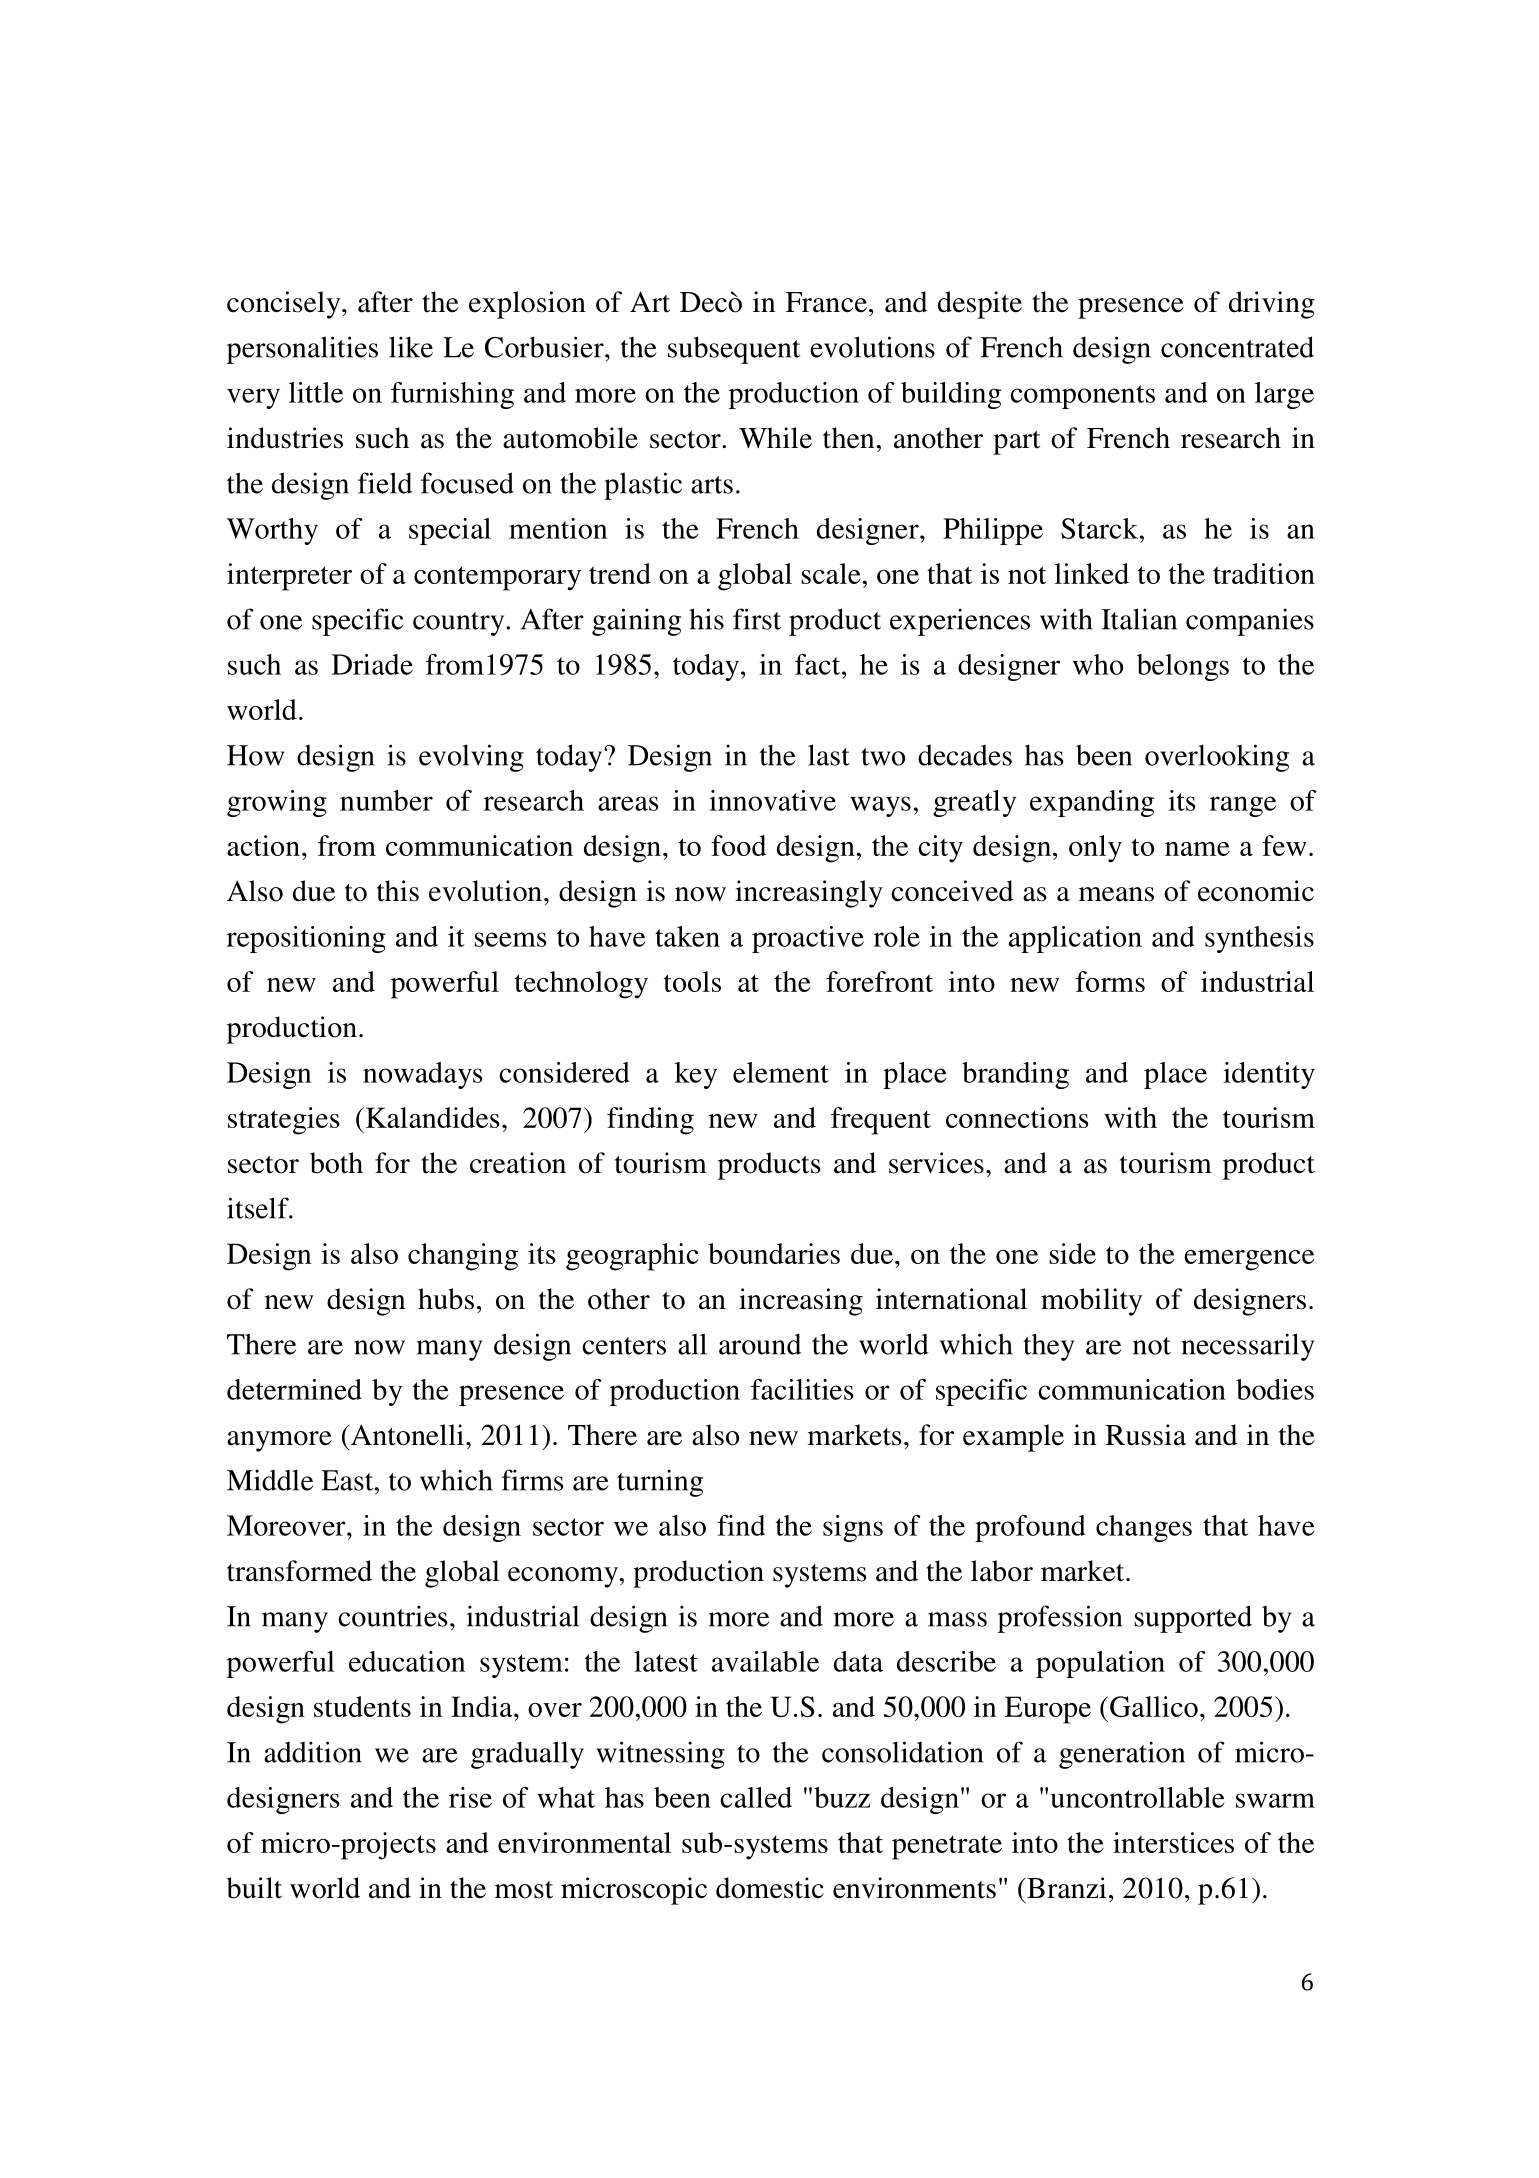 The width and height of the screenshot is (1539, 2178). What do you see at coordinates (1237, 347) in the screenshot?
I see `concentrated` at bounding box center [1237, 347].
